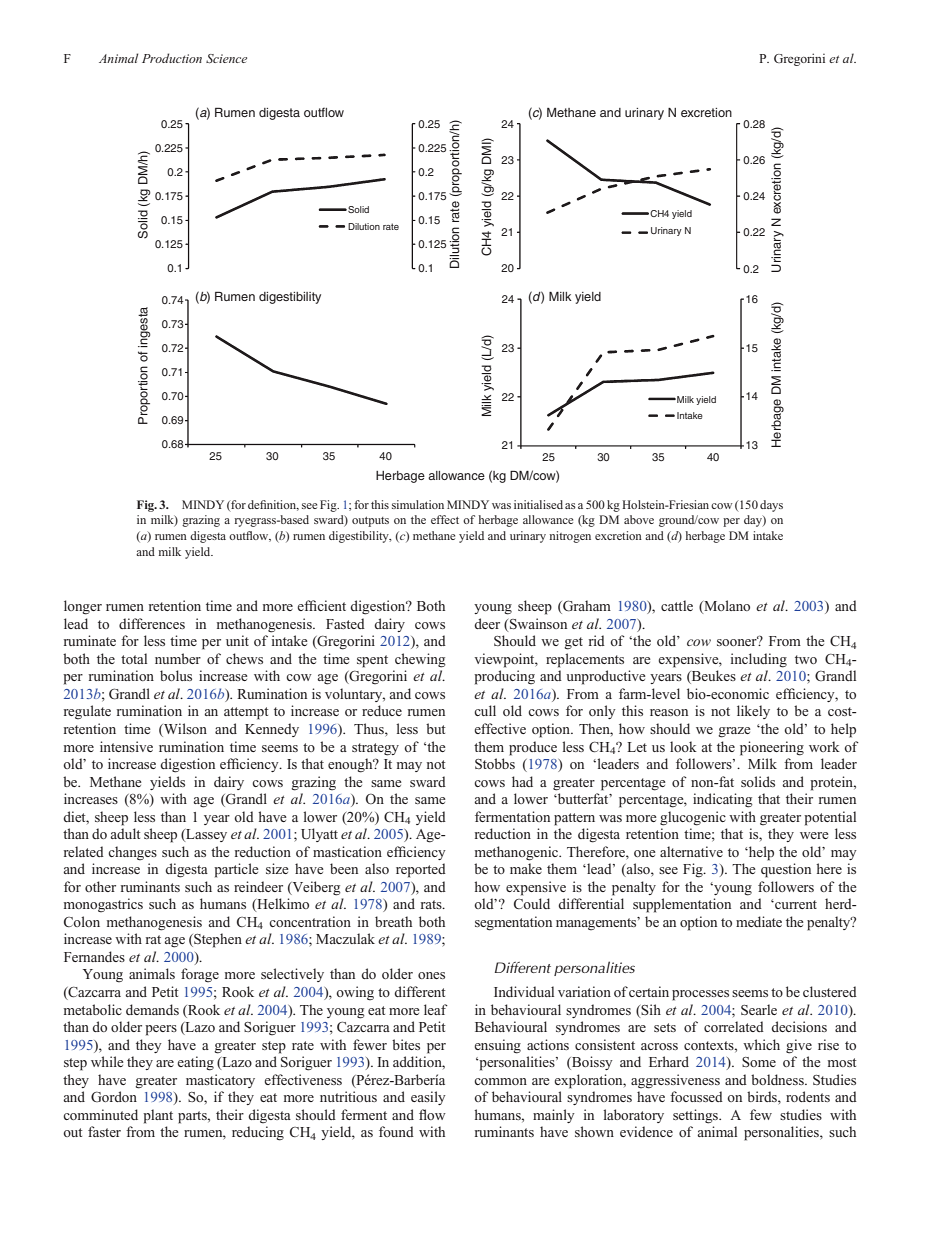 This document has width=952, height=1247. I want to click on days, so click(771, 506).
